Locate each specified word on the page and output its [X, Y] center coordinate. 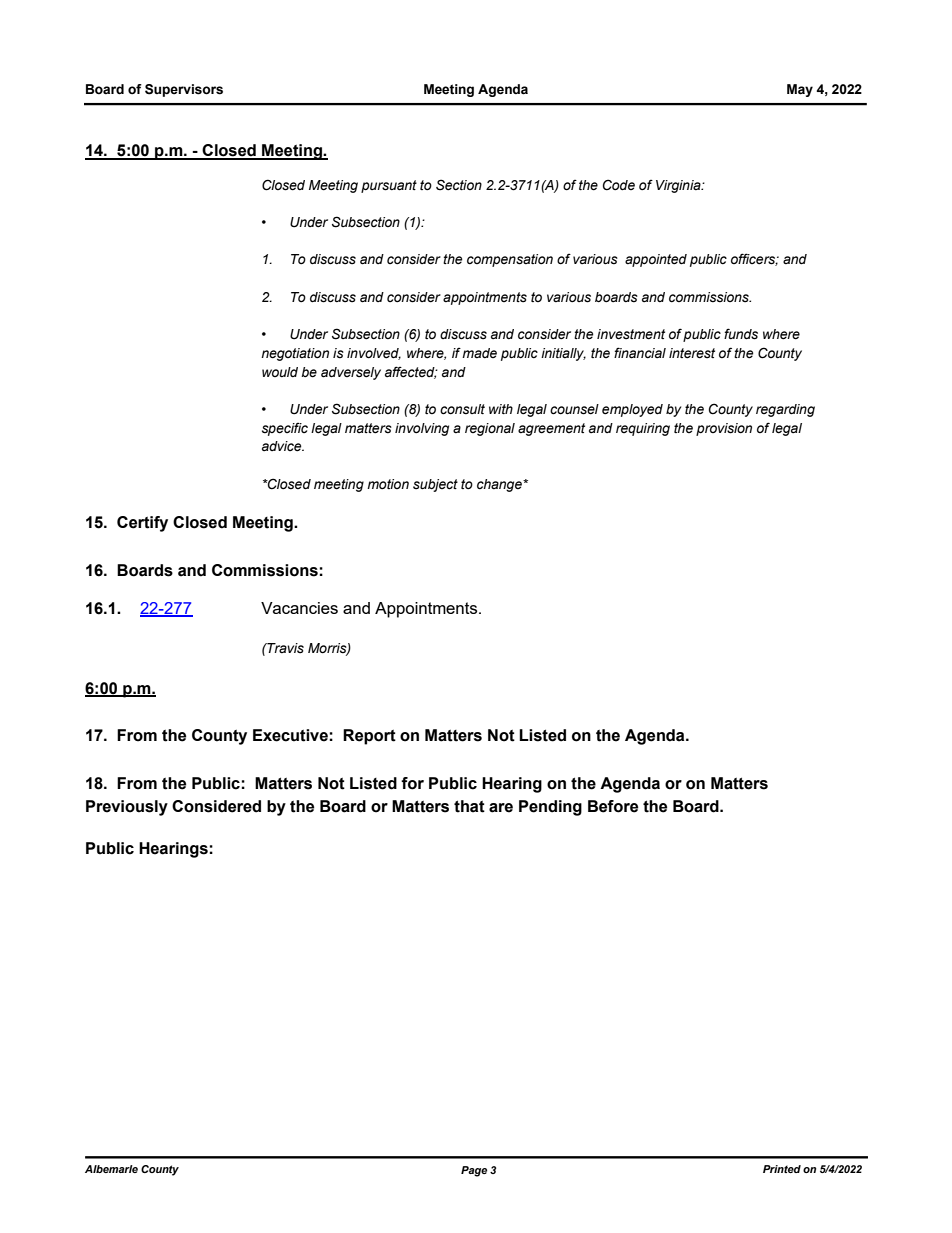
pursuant [389, 186]
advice [283, 446]
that [469, 806]
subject [435, 485]
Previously [127, 808]
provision [724, 429]
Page [474, 1171]
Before [613, 806]
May [800, 90]
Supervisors [184, 90]
